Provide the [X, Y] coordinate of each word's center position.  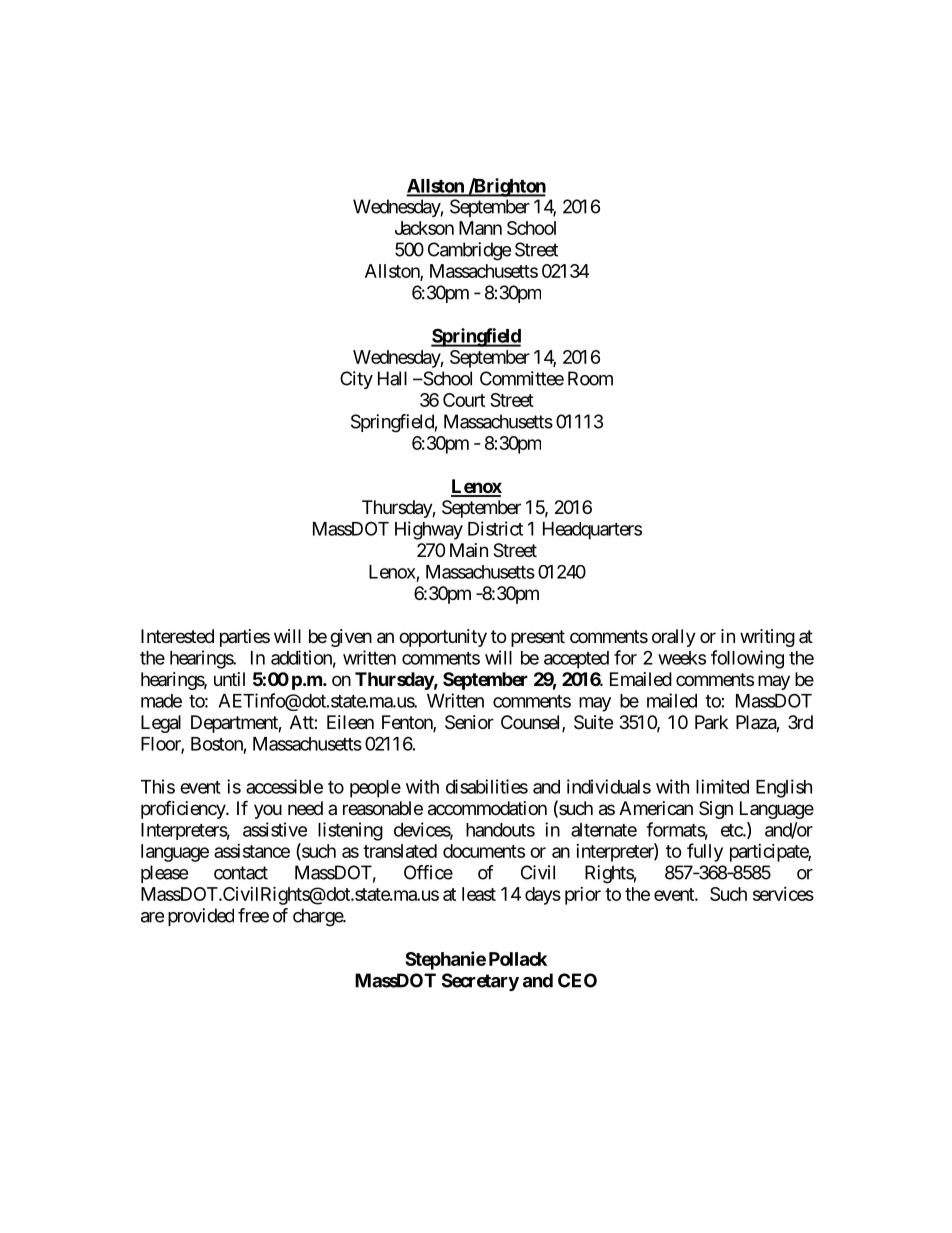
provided [201, 917]
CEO [577, 980]
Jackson [424, 228]
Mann [480, 228]
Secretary [480, 982]
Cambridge [469, 251]
